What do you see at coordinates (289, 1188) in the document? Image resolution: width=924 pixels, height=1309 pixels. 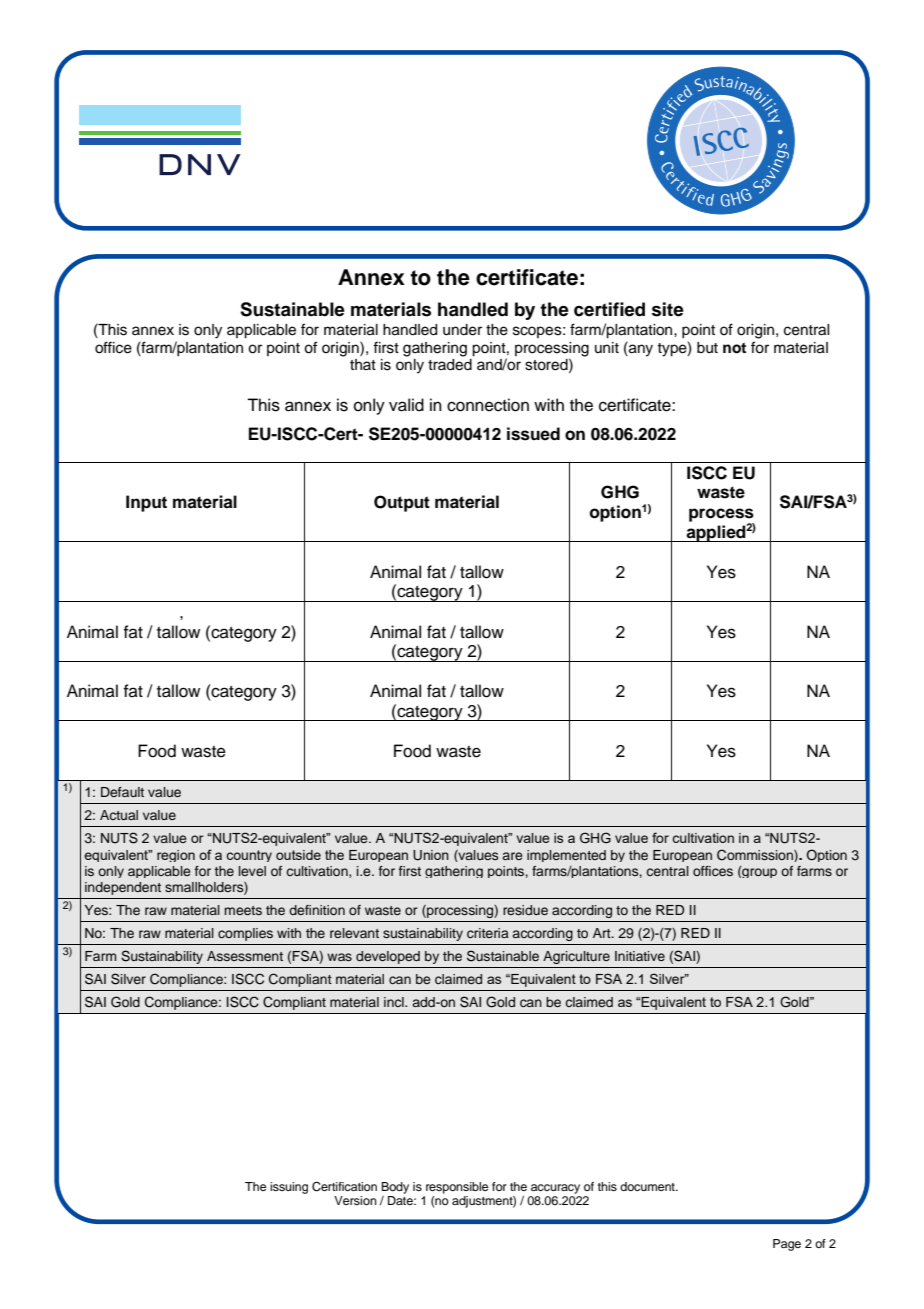 I see `issuing` at bounding box center [289, 1188].
